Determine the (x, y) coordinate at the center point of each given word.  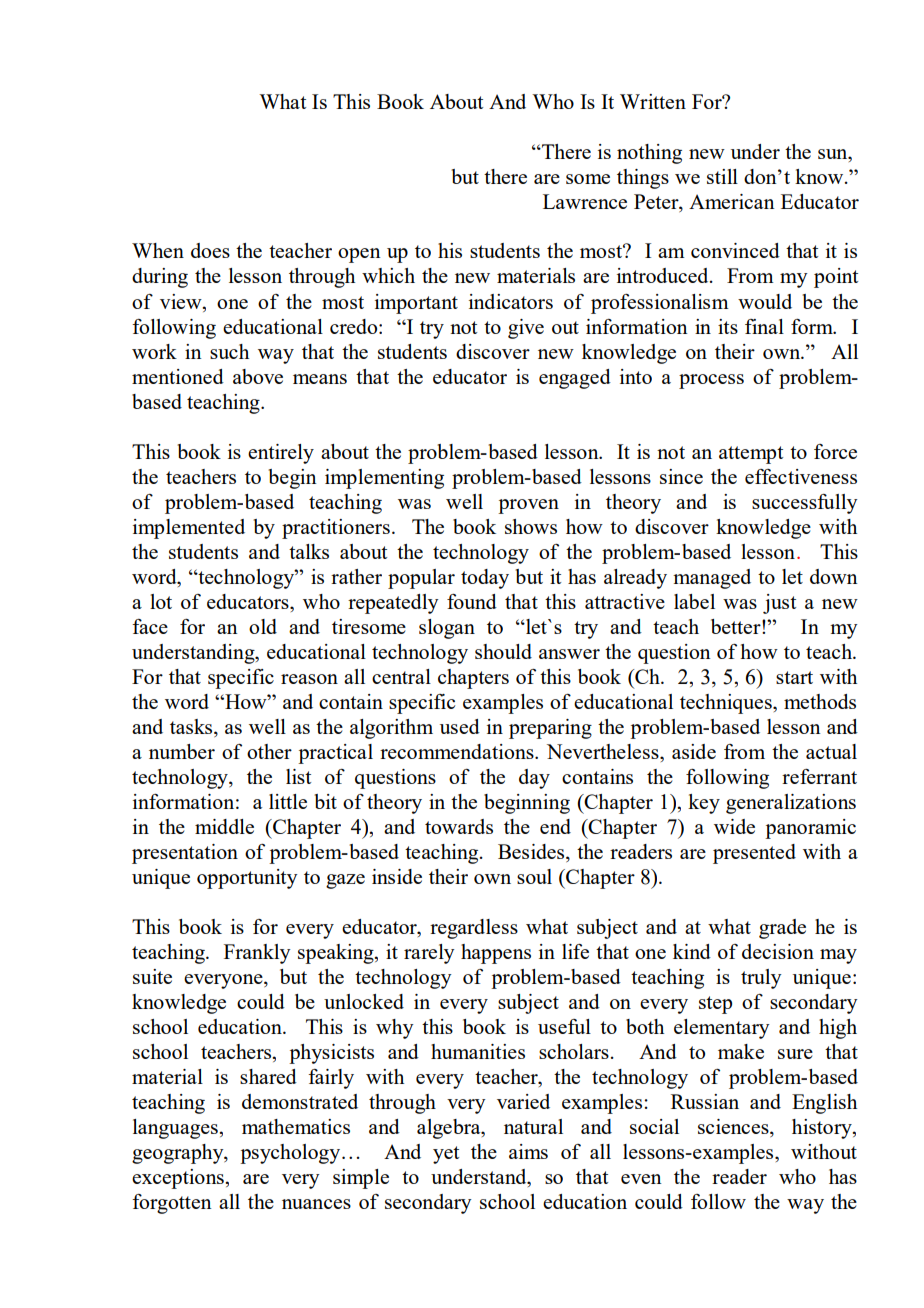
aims (528, 1151)
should (503, 651)
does (210, 250)
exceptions (179, 1179)
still (722, 176)
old (263, 626)
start (794, 677)
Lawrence (585, 201)
